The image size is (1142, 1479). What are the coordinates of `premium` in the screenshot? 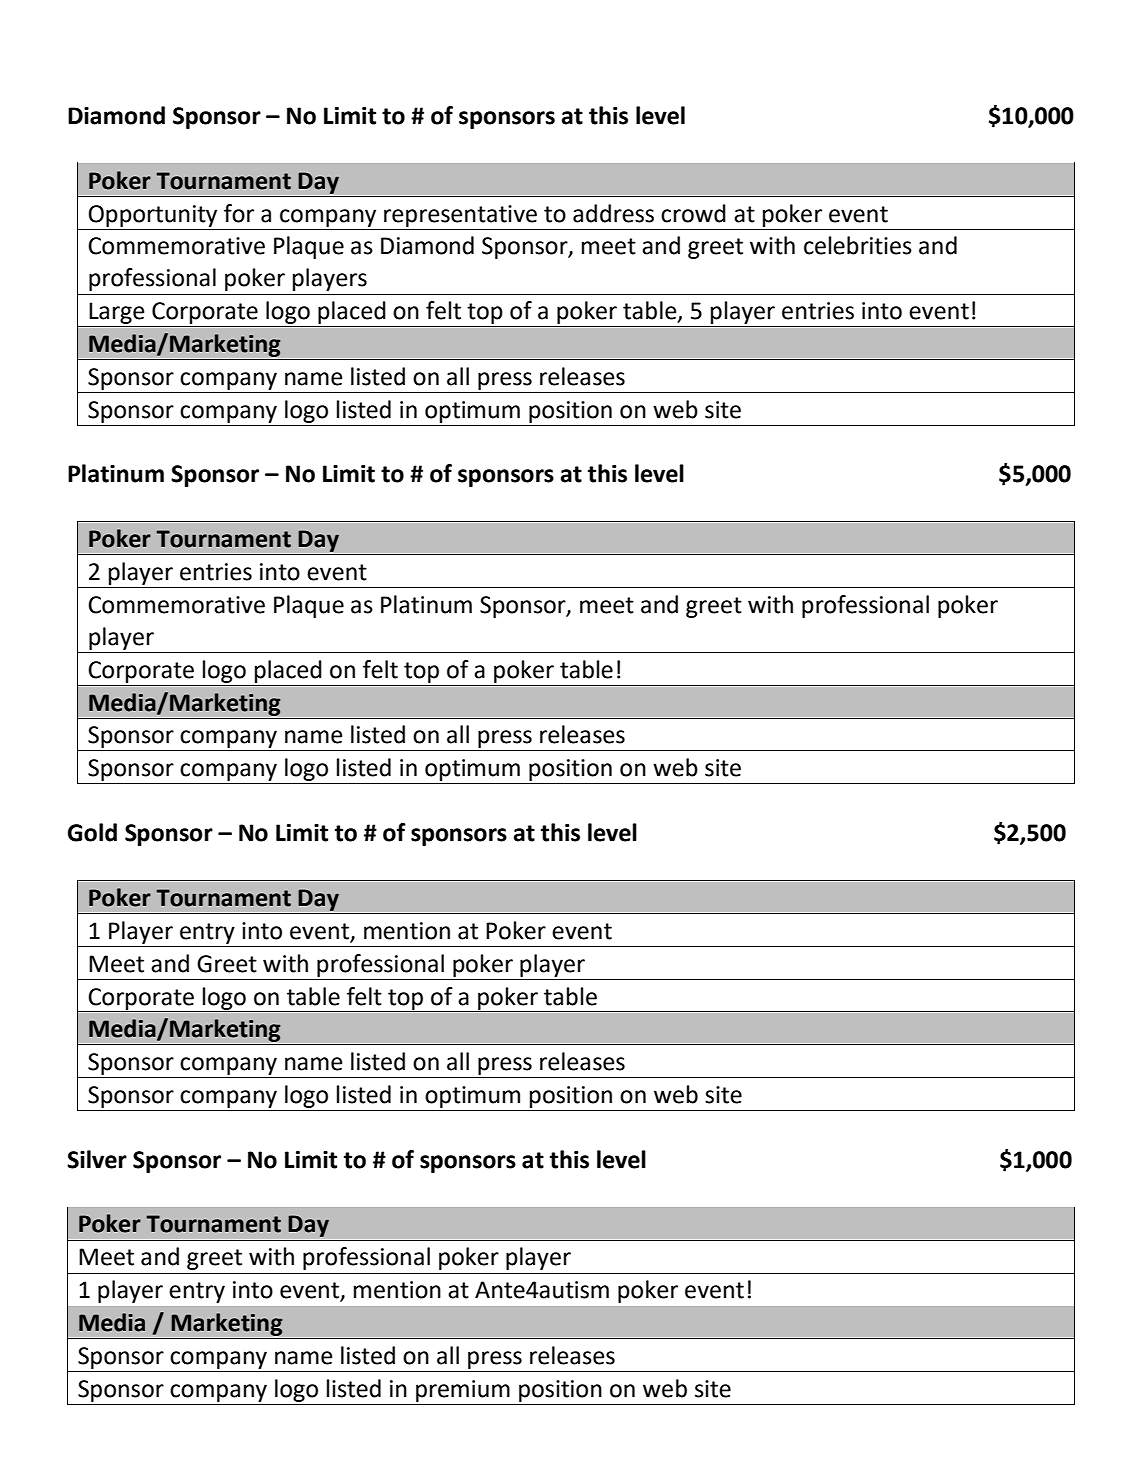 It's located at (463, 1391).
